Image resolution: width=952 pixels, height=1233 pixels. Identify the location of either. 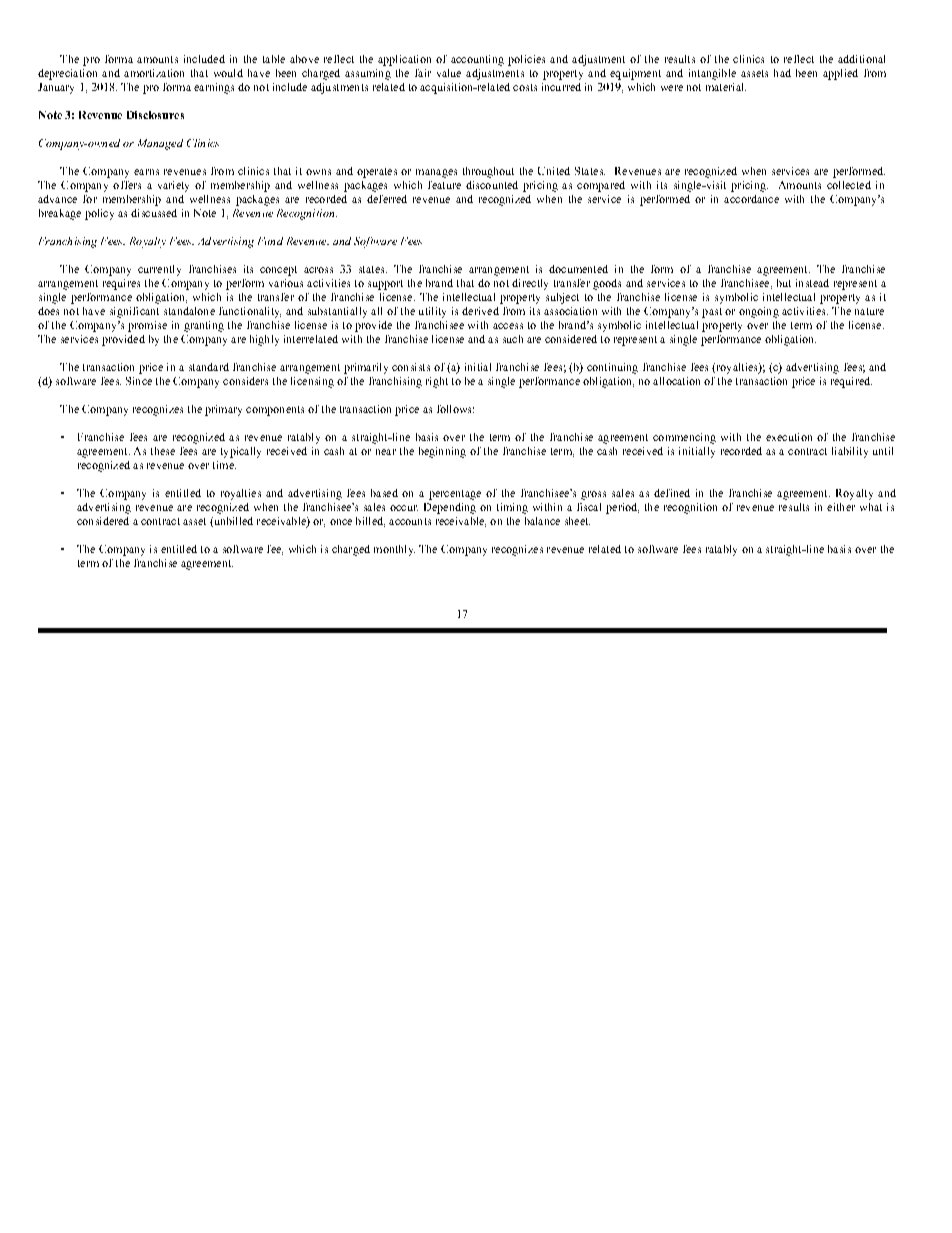
(841, 507).
